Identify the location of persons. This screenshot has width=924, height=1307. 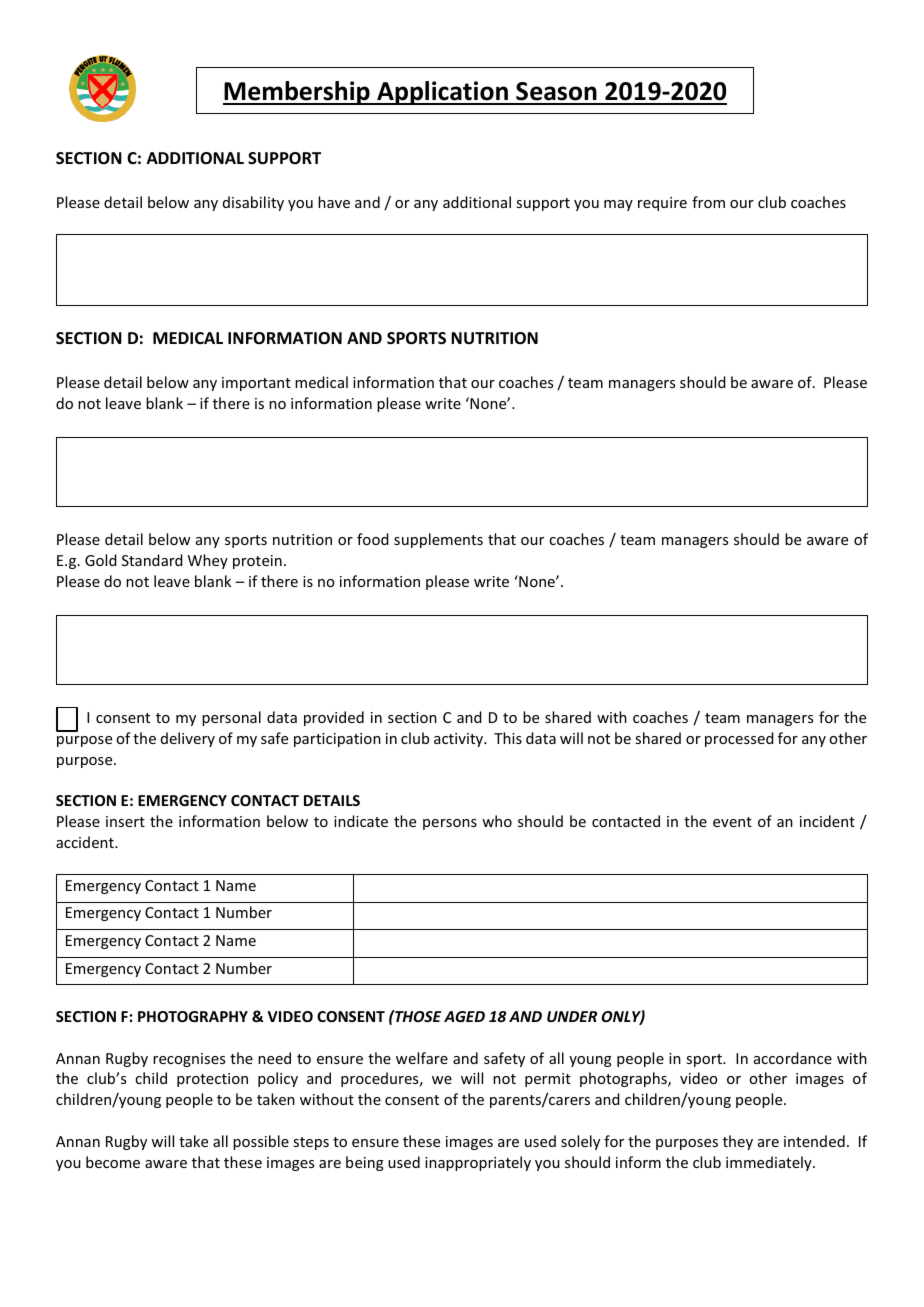
(450, 824).
